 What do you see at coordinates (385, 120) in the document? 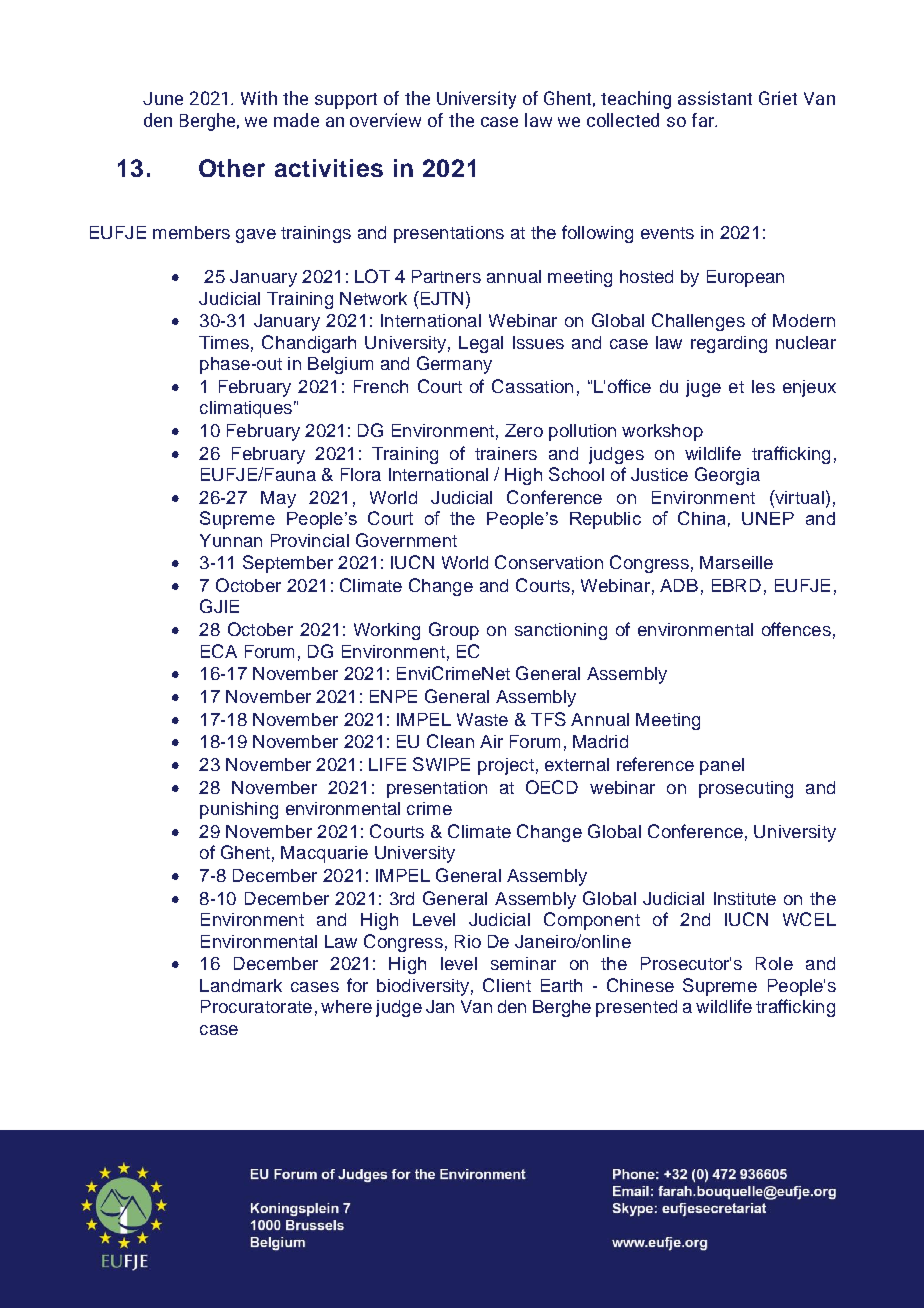
I see `overview` at bounding box center [385, 120].
